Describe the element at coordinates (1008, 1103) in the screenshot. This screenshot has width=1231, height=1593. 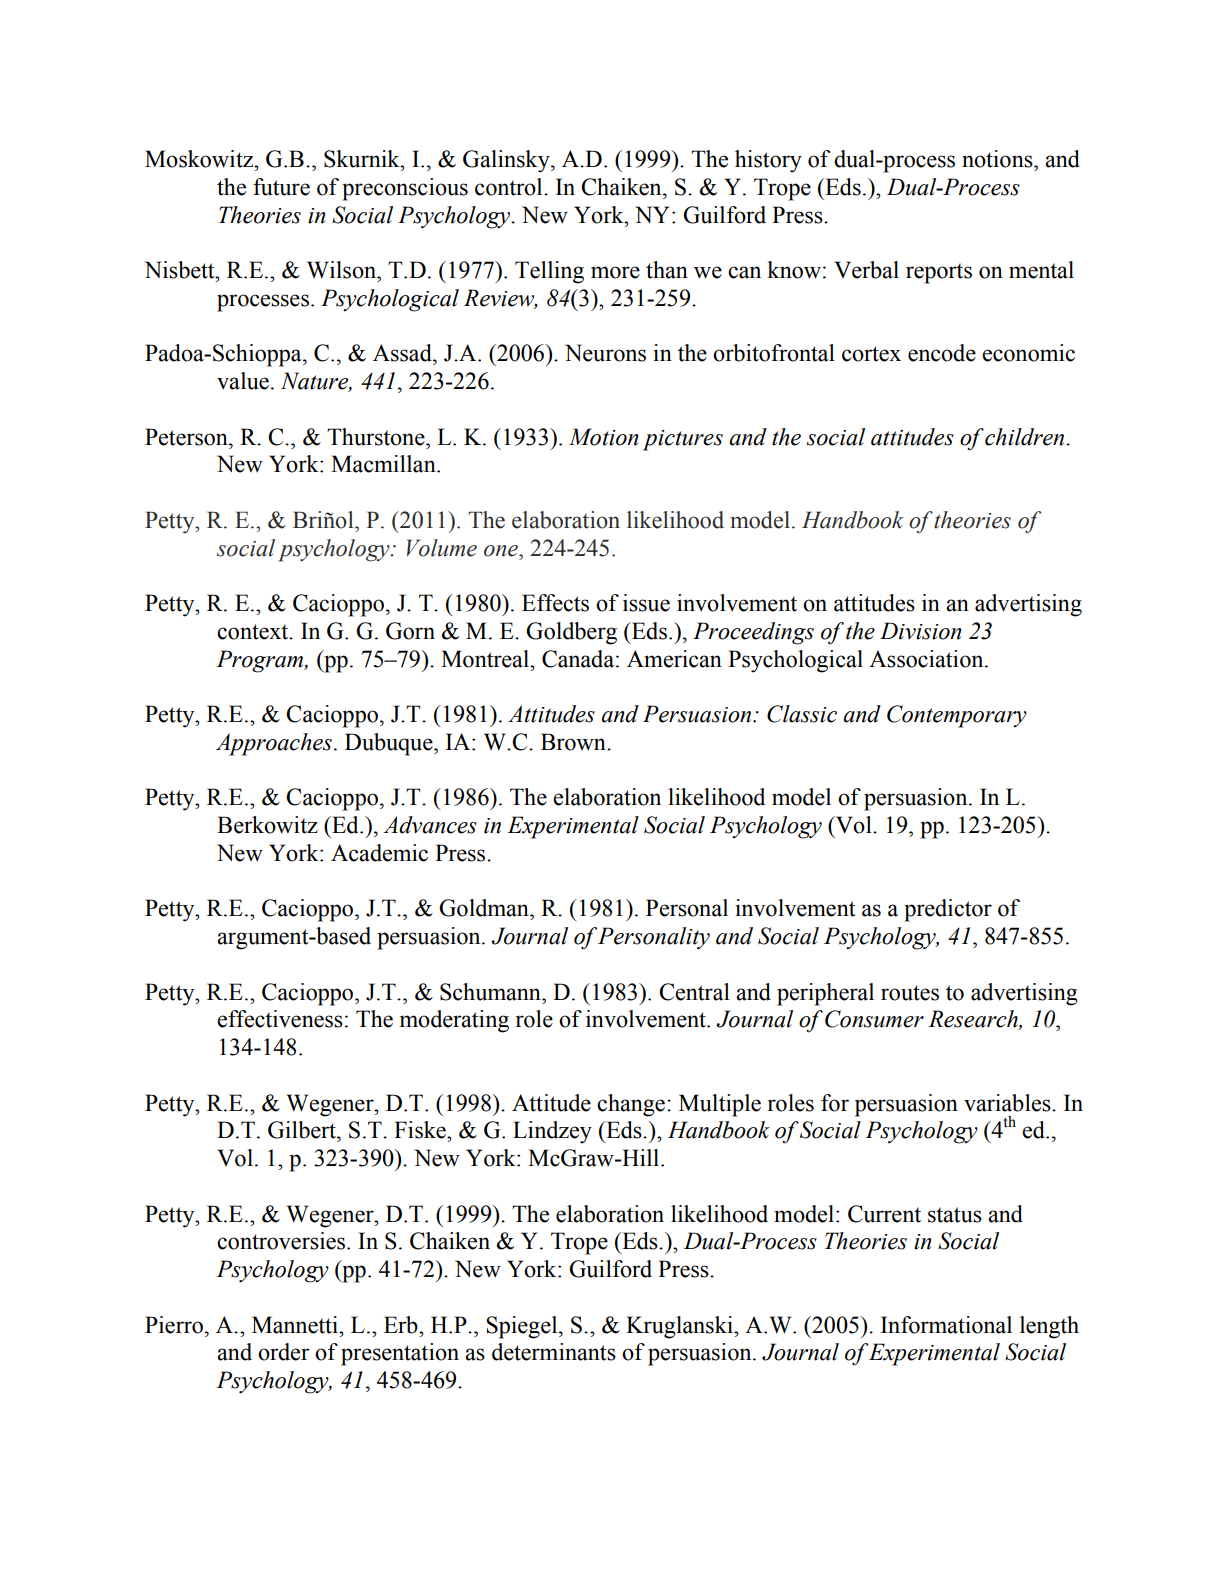
I see `variables` at that location.
